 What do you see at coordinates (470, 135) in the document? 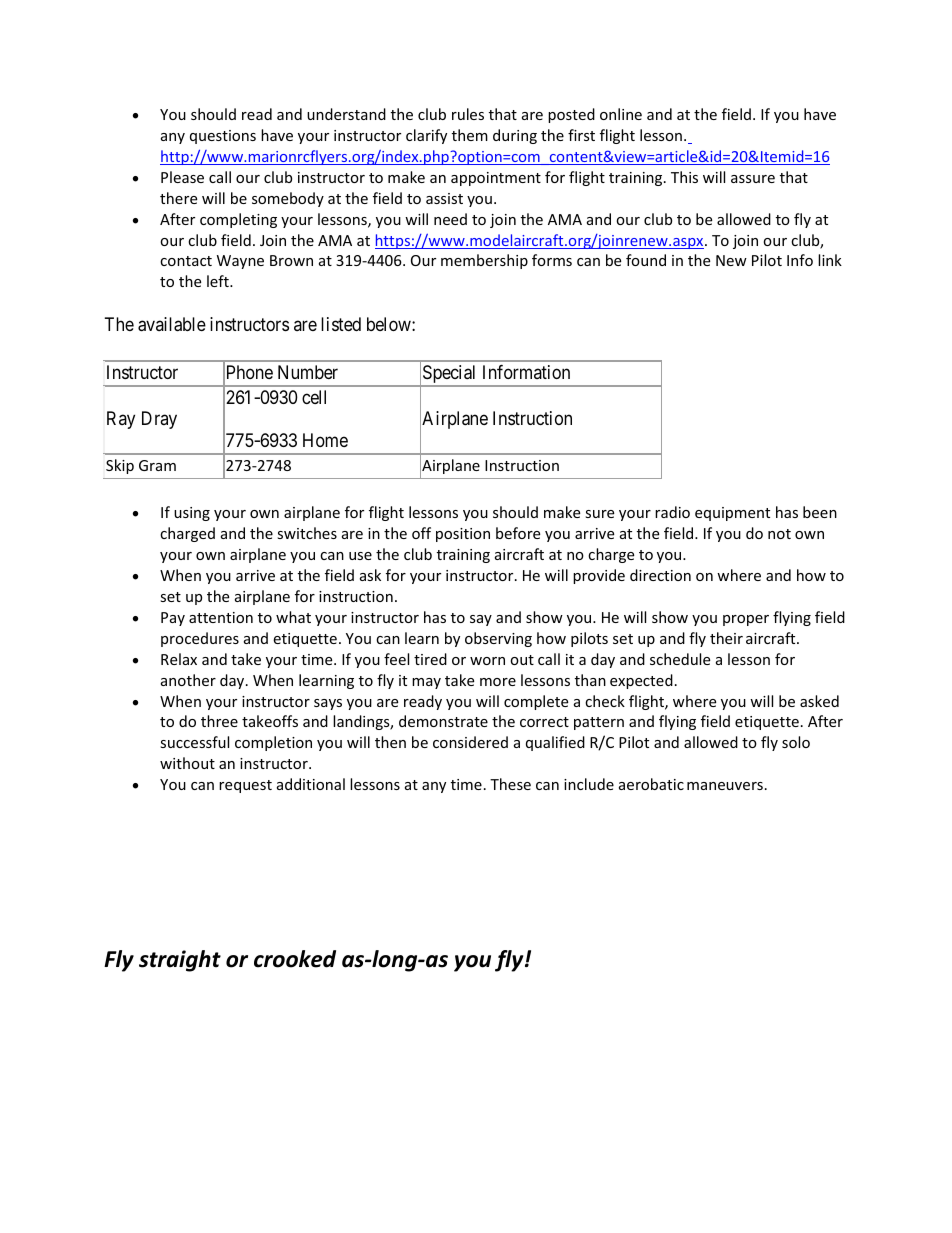
I see `them` at bounding box center [470, 135].
